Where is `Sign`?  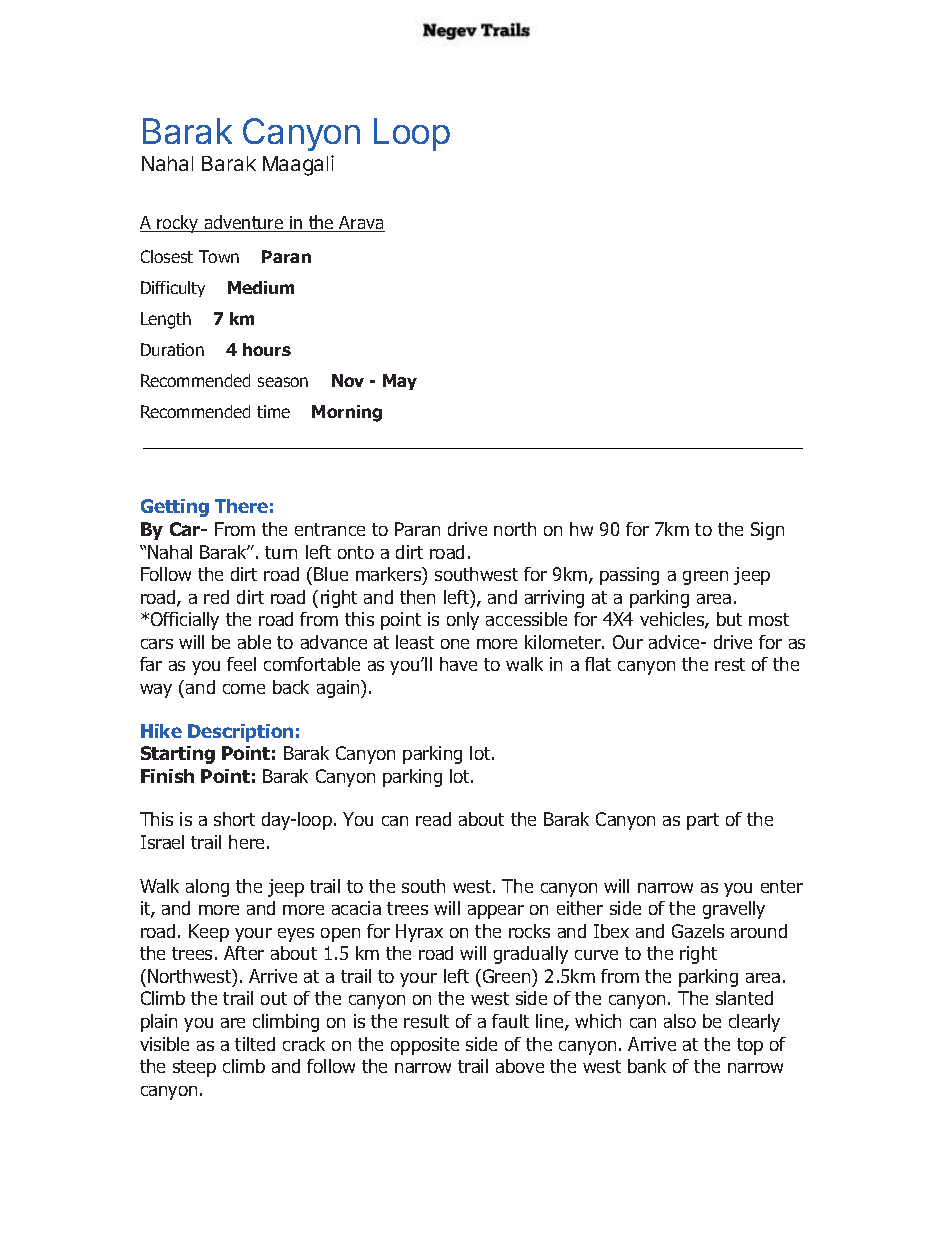
Sign is located at coordinates (767, 531).
